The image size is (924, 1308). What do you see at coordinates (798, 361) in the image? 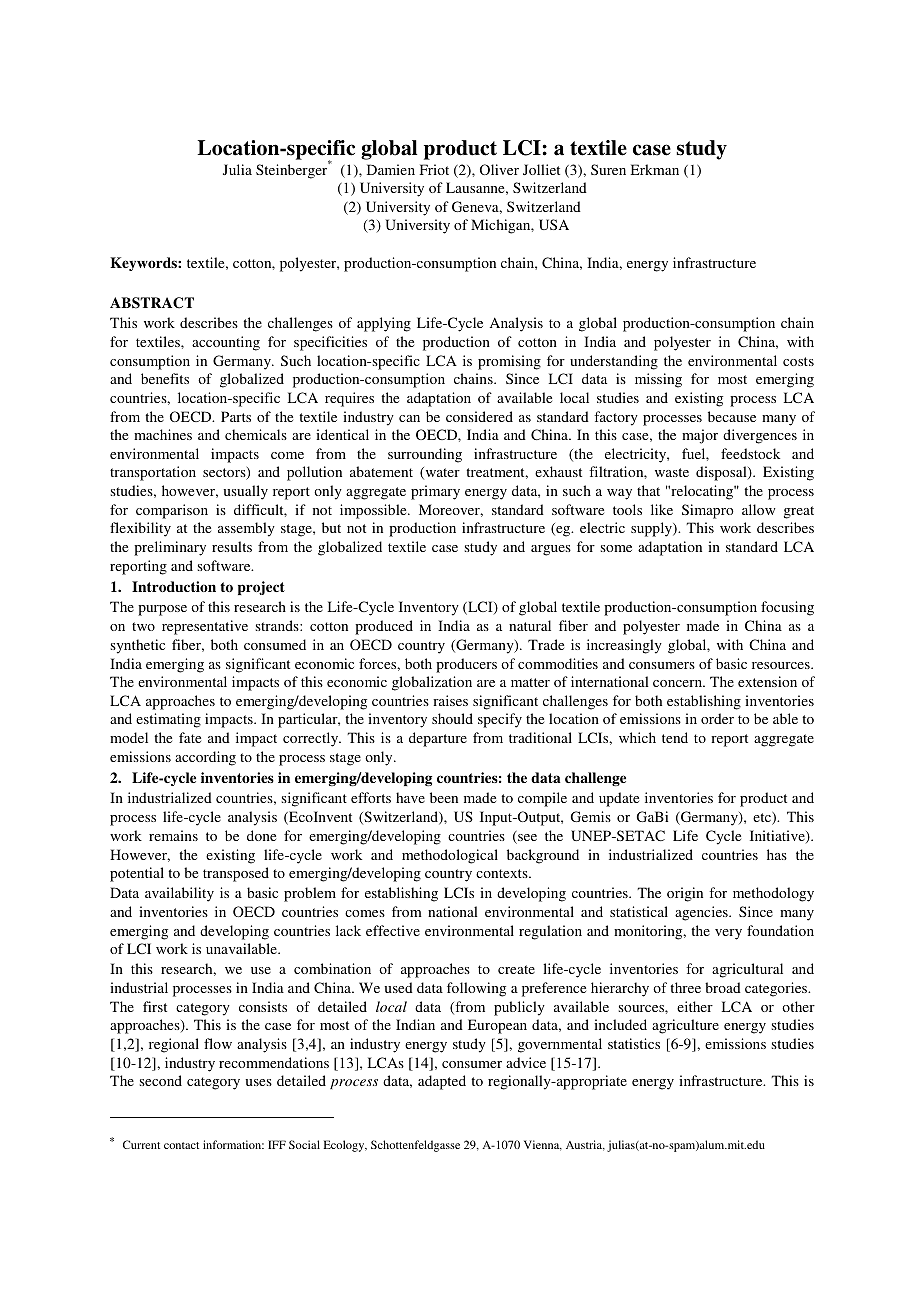
I see `costs` at bounding box center [798, 361].
